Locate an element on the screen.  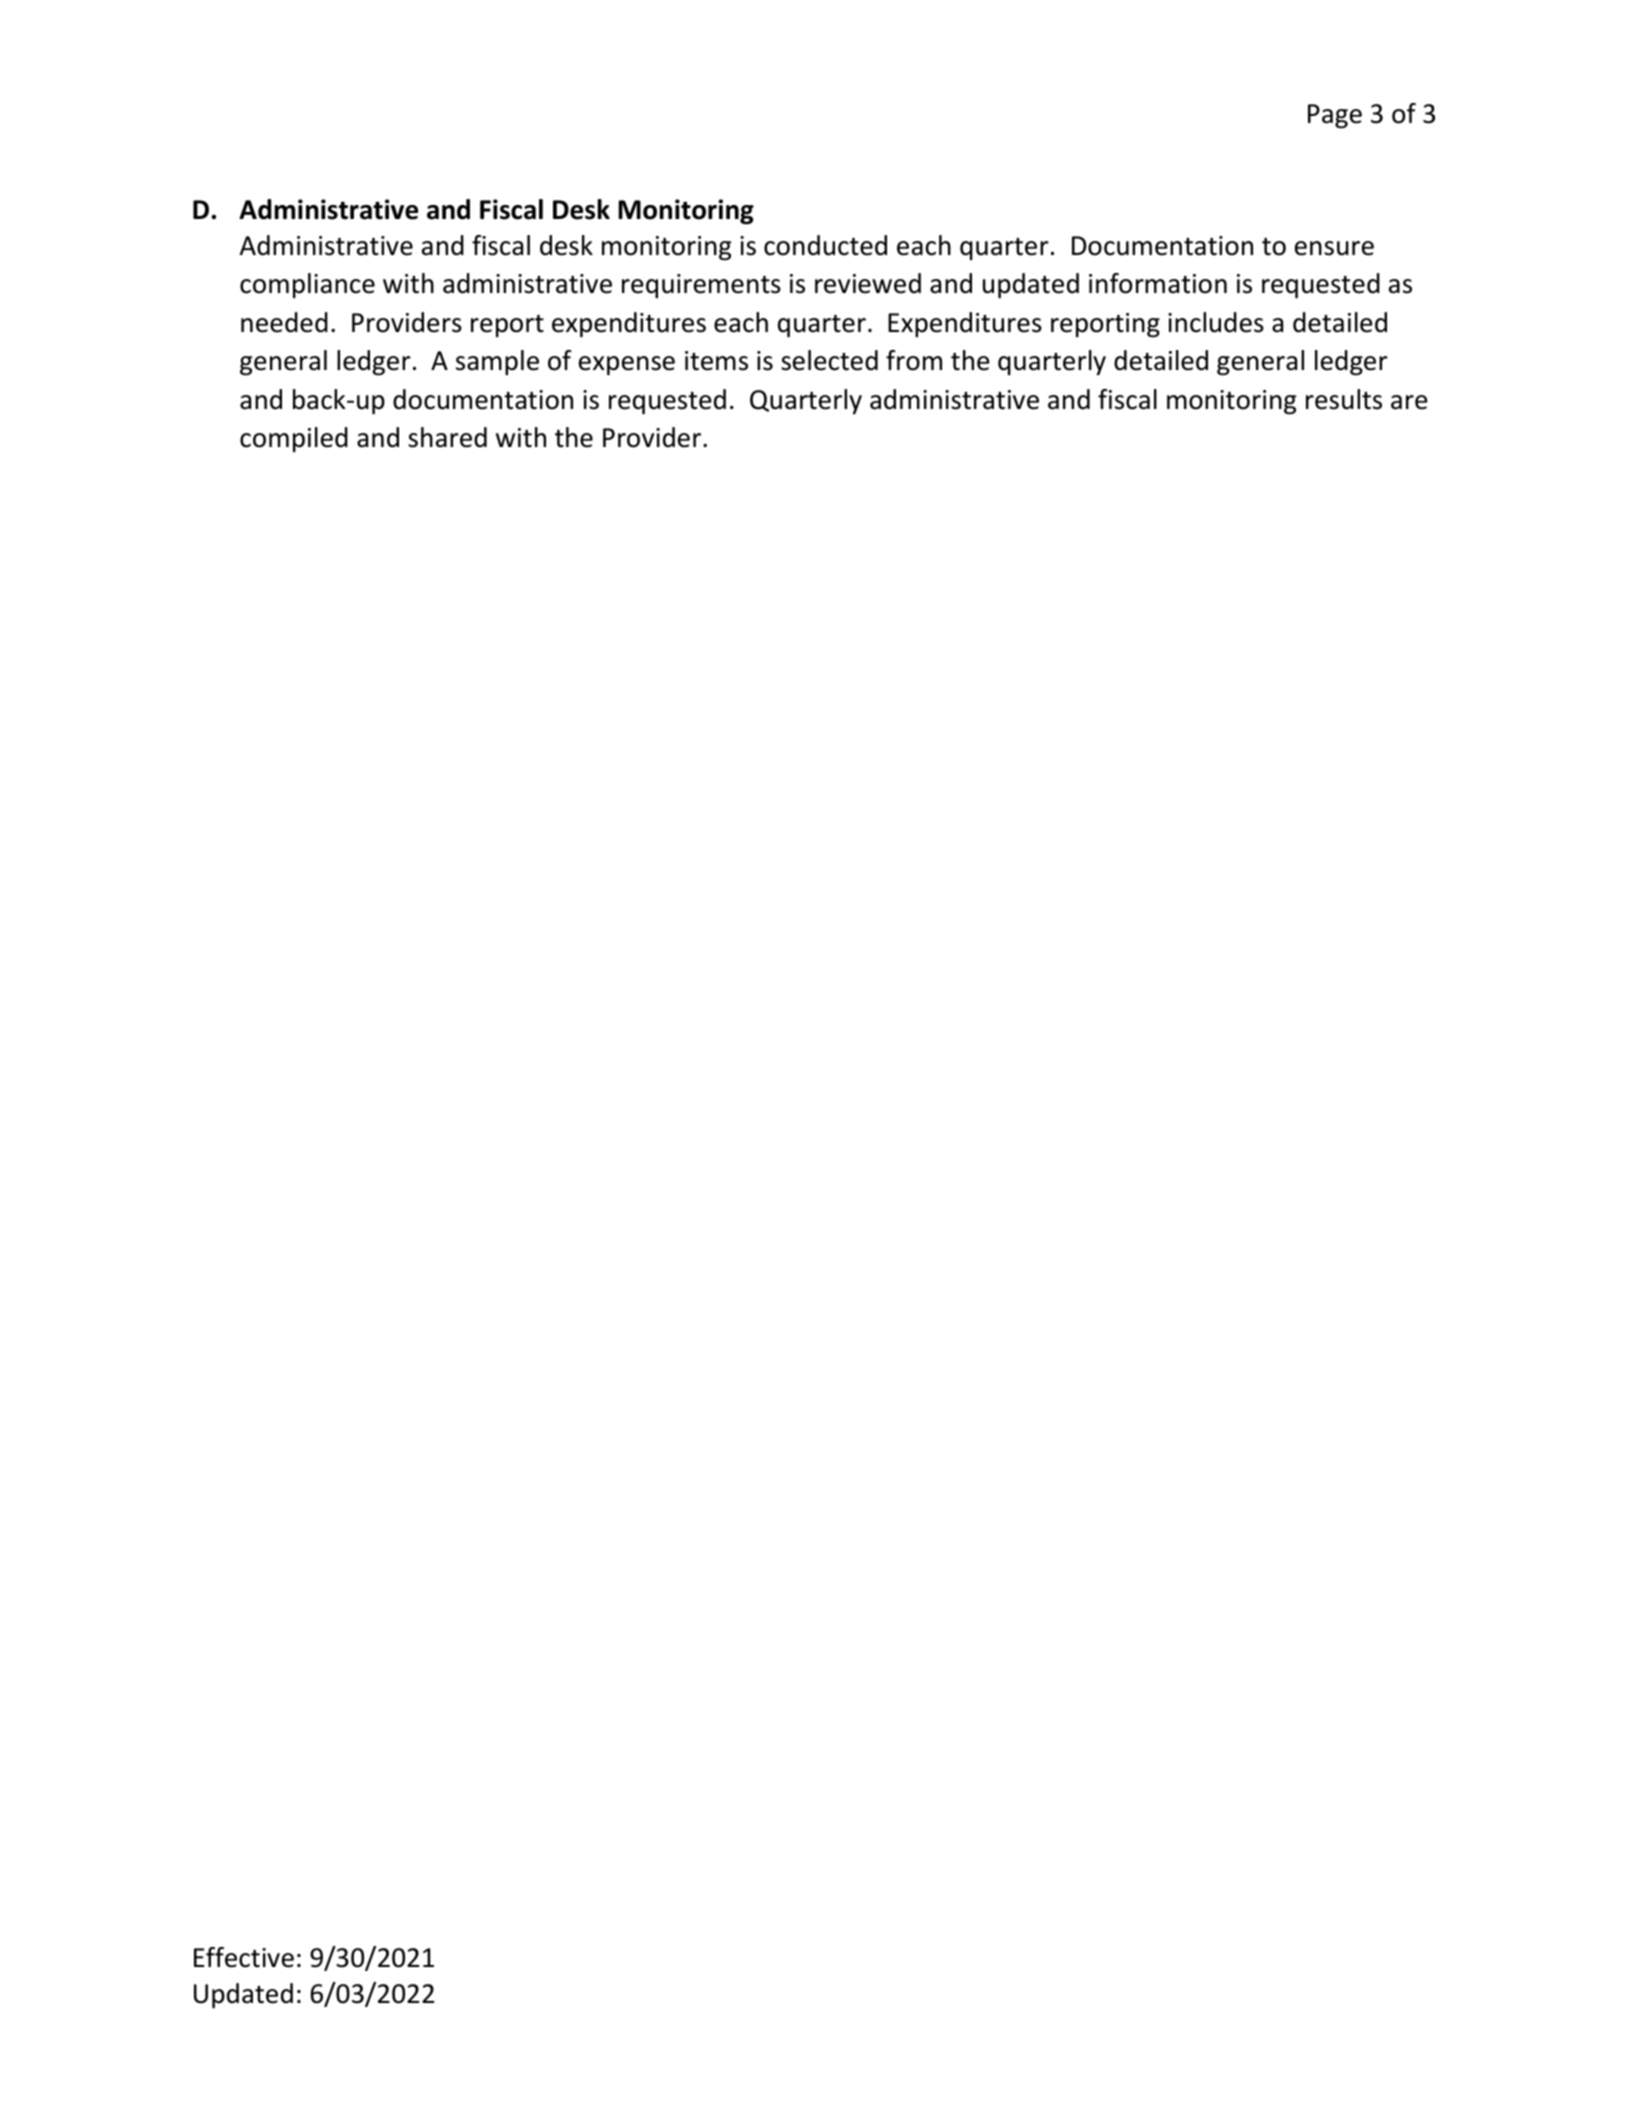
includes is located at coordinates (1216, 322).
